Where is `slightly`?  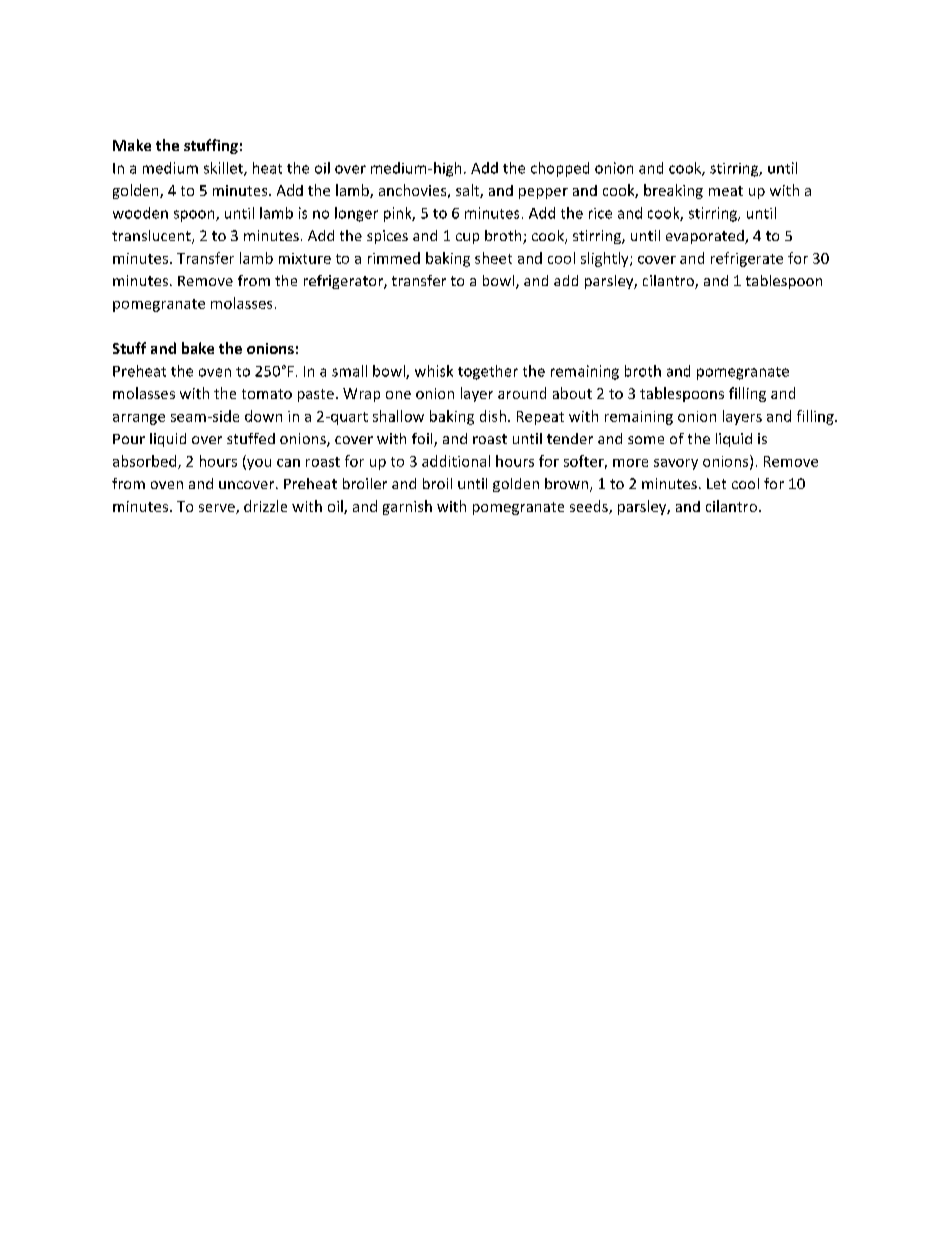
slightly is located at coordinates (606, 259).
